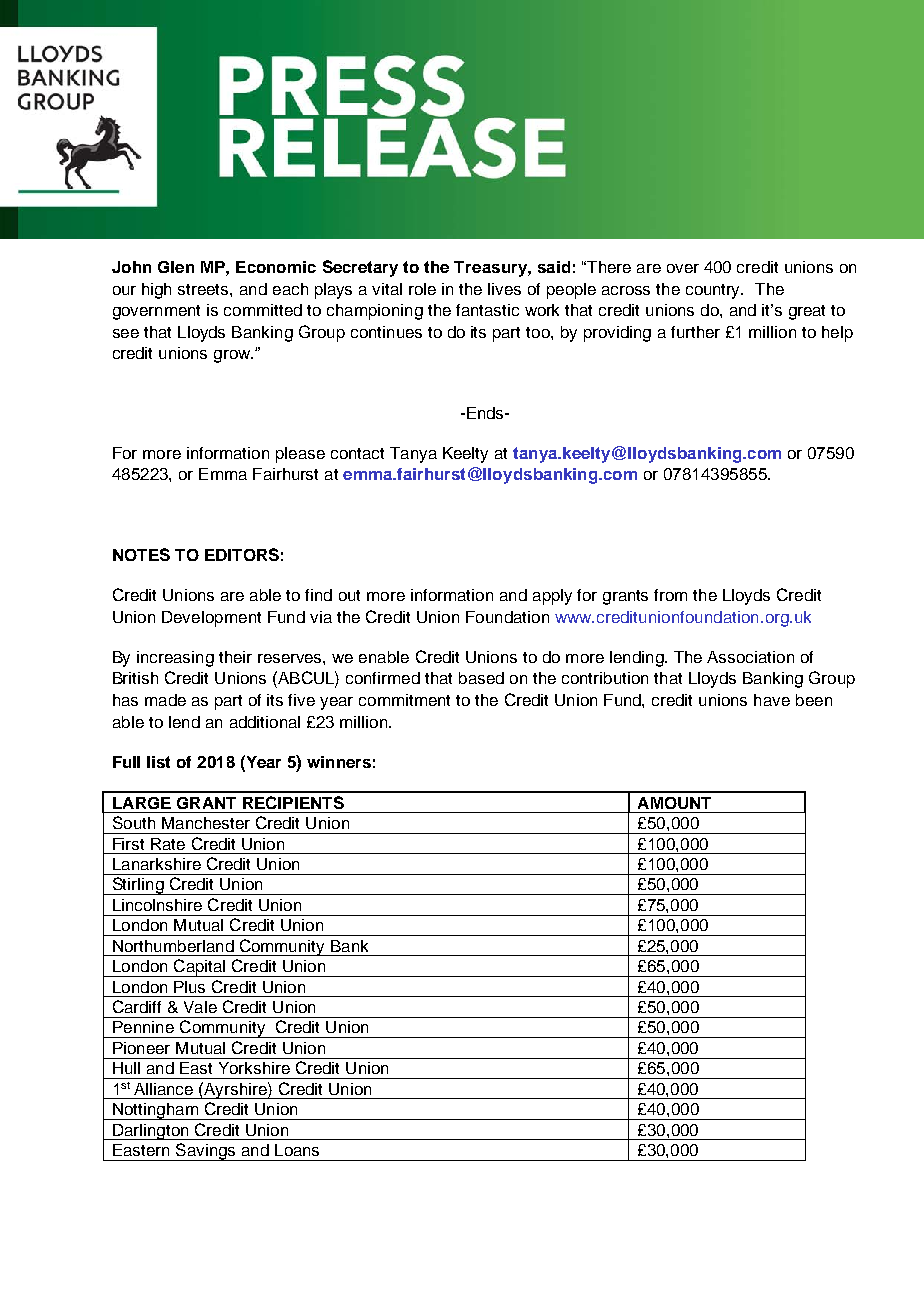 This document has height=1308, width=924. What do you see at coordinates (206, 1152) in the document?
I see `Savings` at bounding box center [206, 1152].
